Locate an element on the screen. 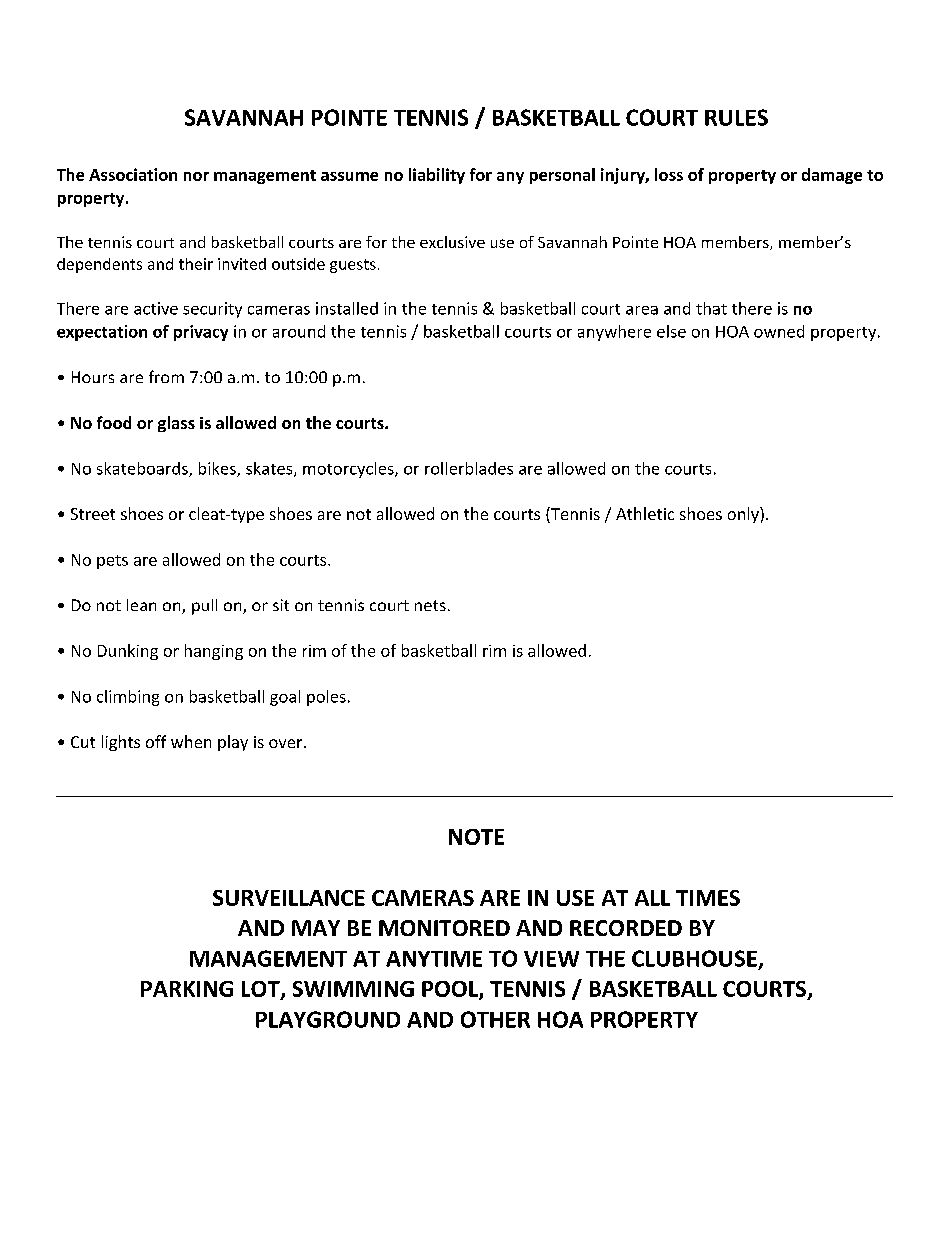 Image resolution: width=952 pixels, height=1233 pixels. CLUBHOUSE is located at coordinates (694, 958).
